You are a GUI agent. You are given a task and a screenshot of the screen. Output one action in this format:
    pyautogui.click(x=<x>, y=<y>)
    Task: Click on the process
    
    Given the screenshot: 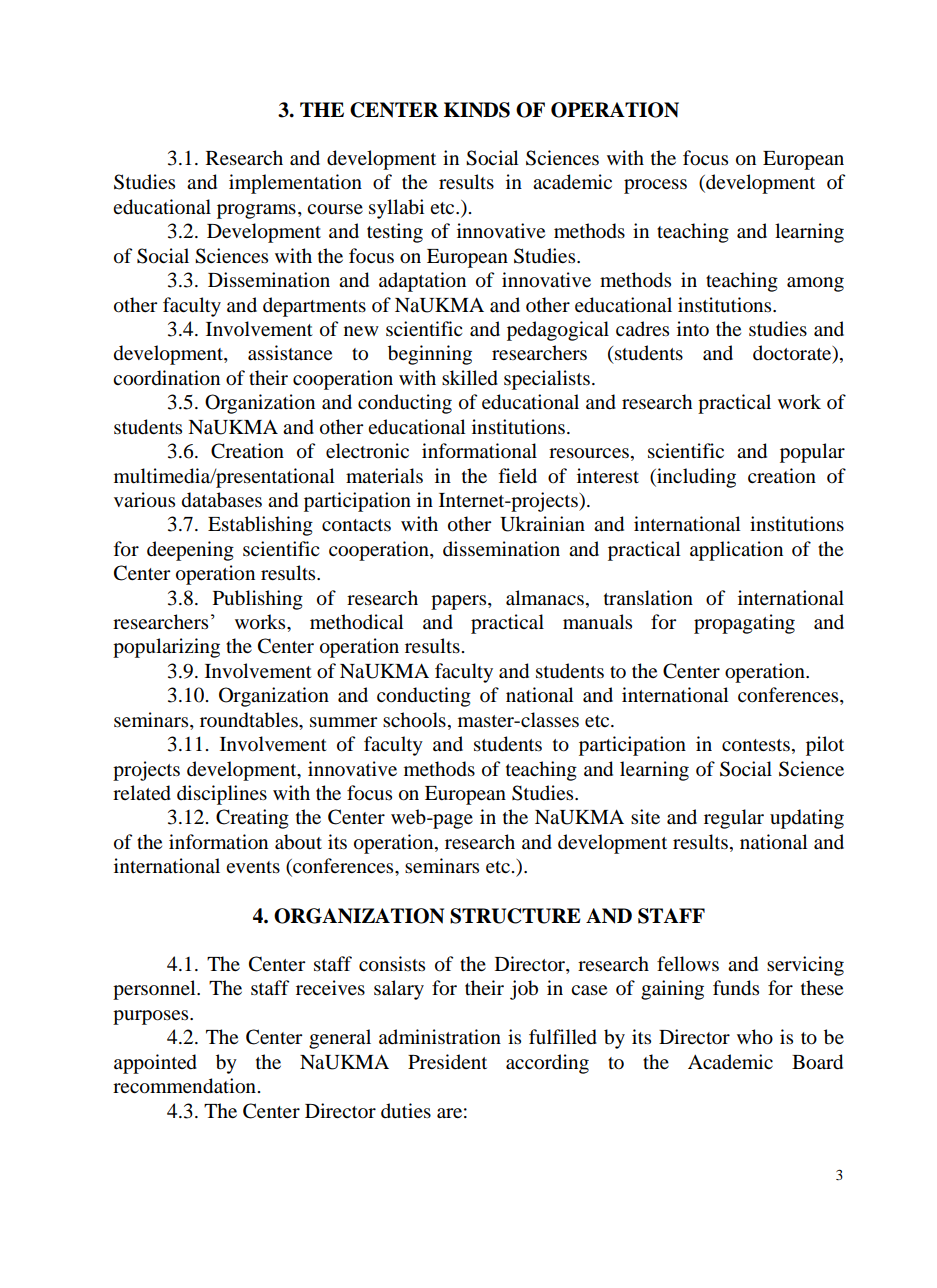 What is the action you would take?
    pyautogui.click(x=655, y=186)
